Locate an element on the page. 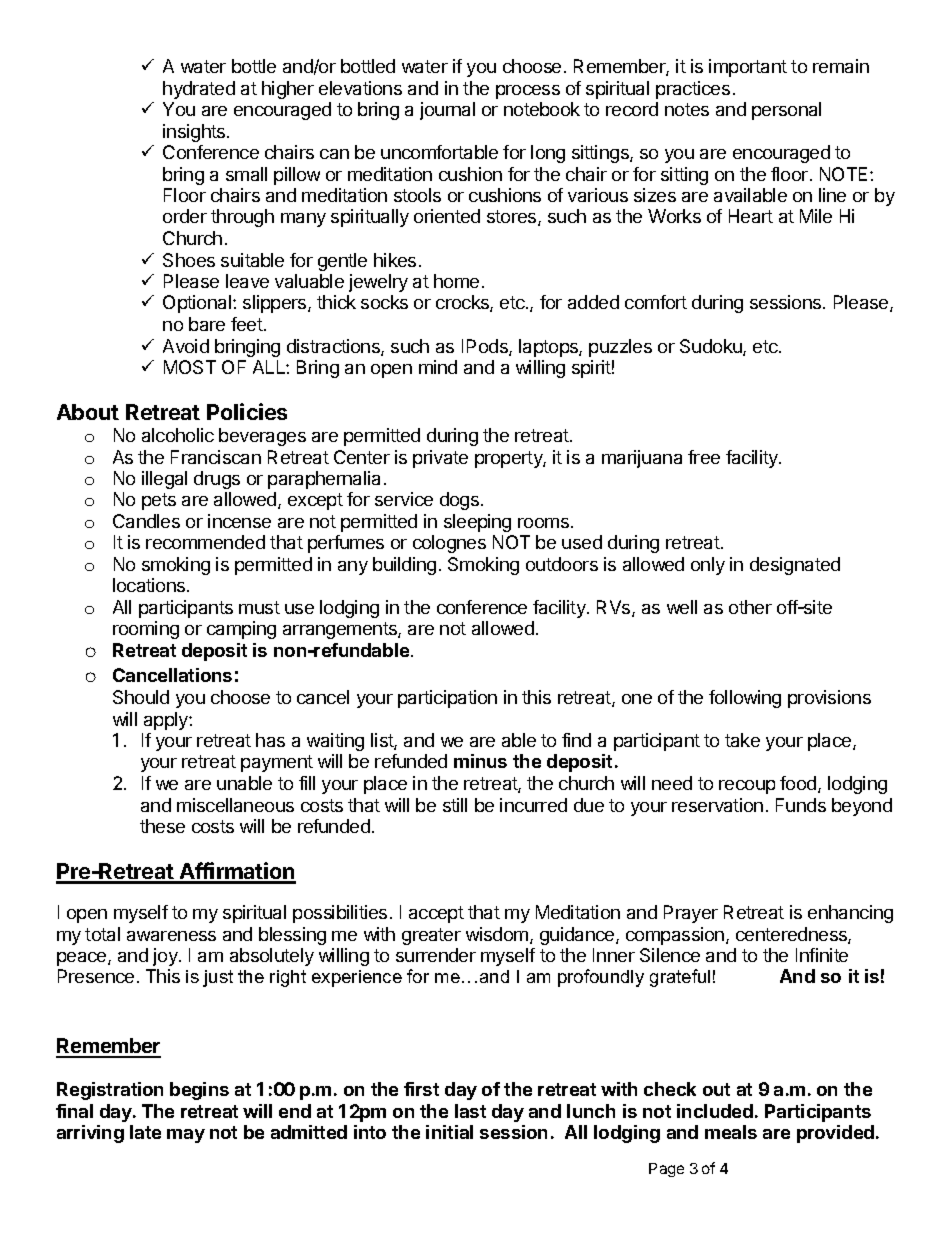 This document has height=1233, width=952. Sudoku is located at coordinates (712, 347).
